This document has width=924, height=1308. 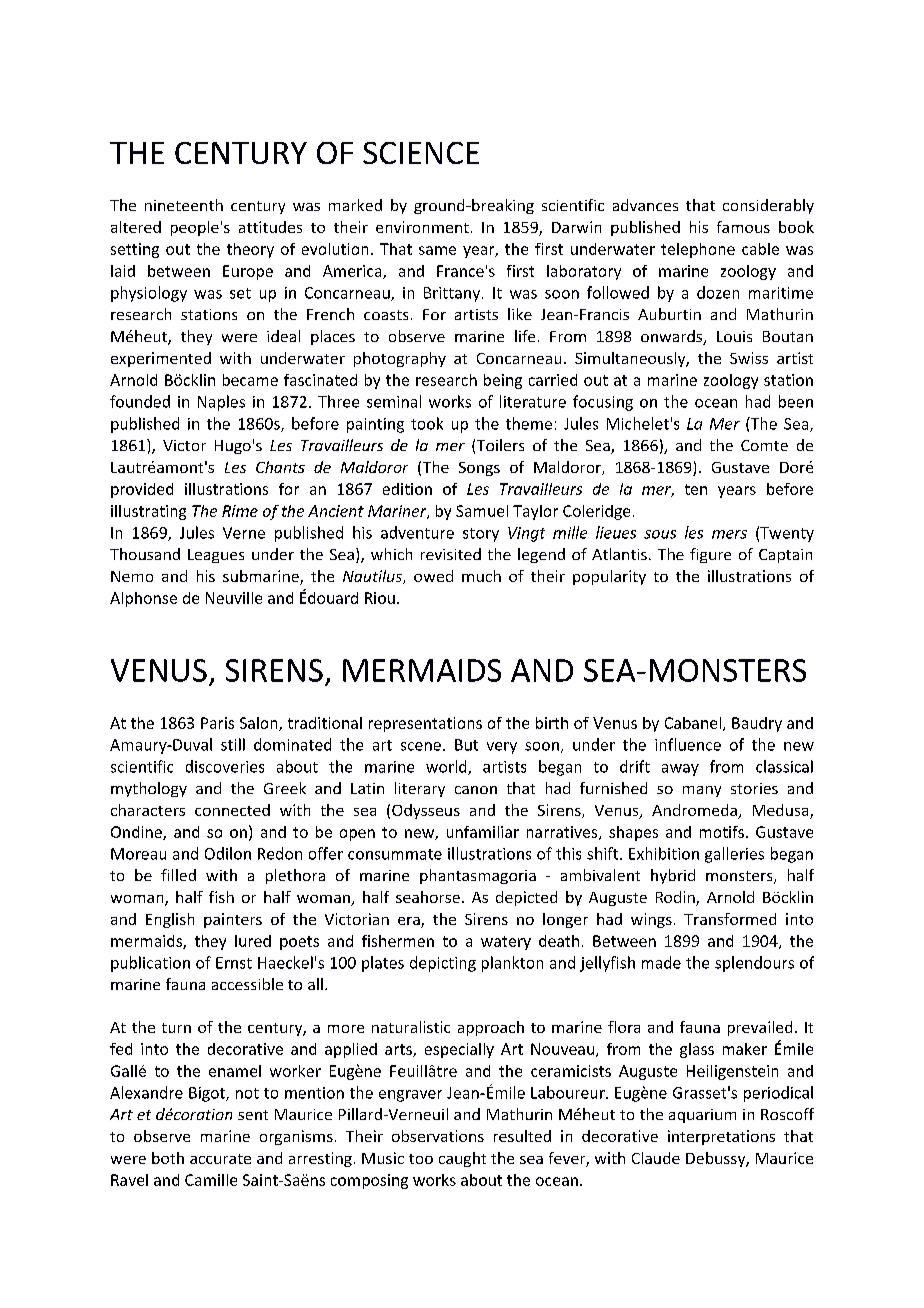 What do you see at coordinates (462, 1159) in the document?
I see `caught` at bounding box center [462, 1159].
